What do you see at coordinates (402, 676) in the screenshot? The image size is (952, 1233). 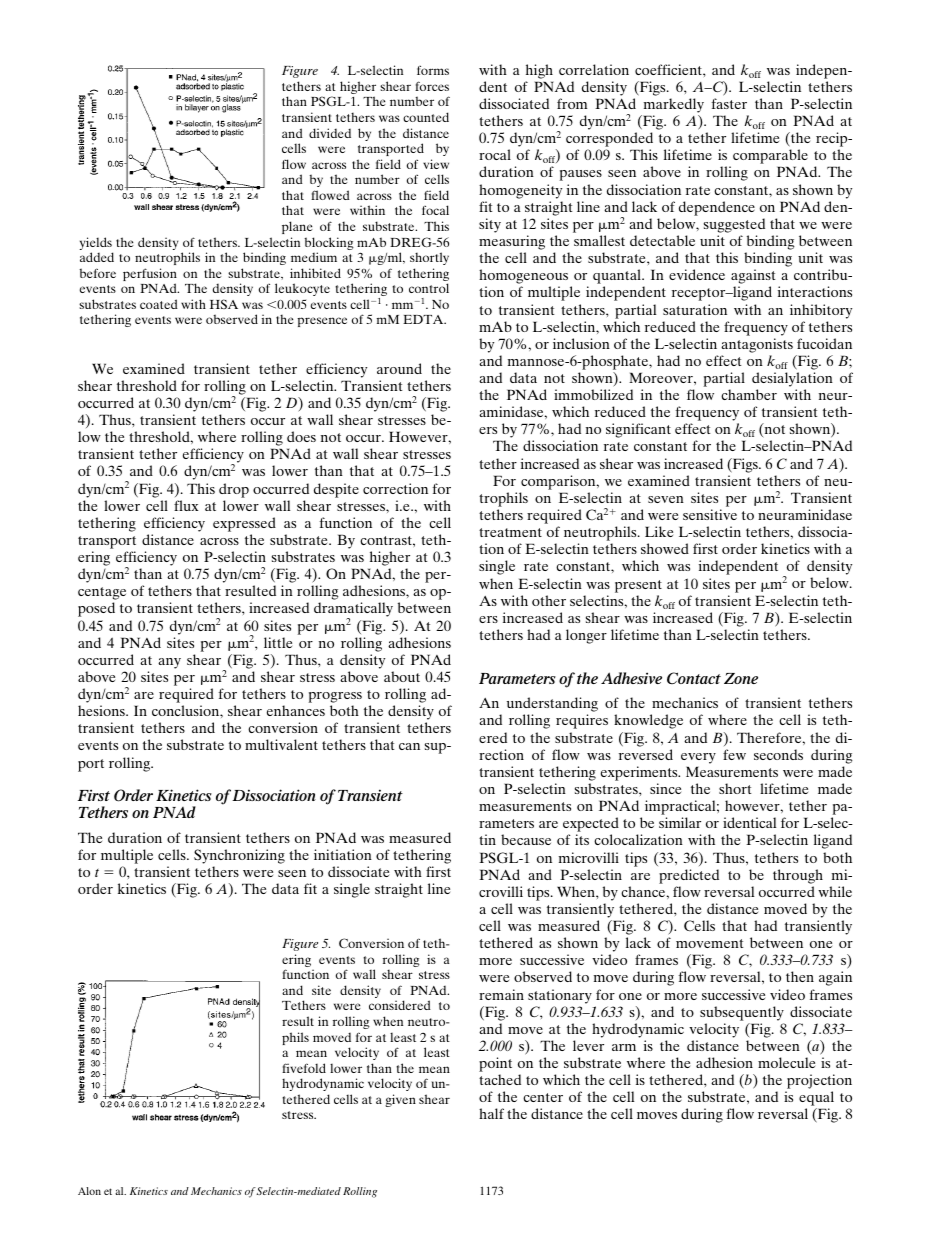 I see `about` at bounding box center [402, 676].
